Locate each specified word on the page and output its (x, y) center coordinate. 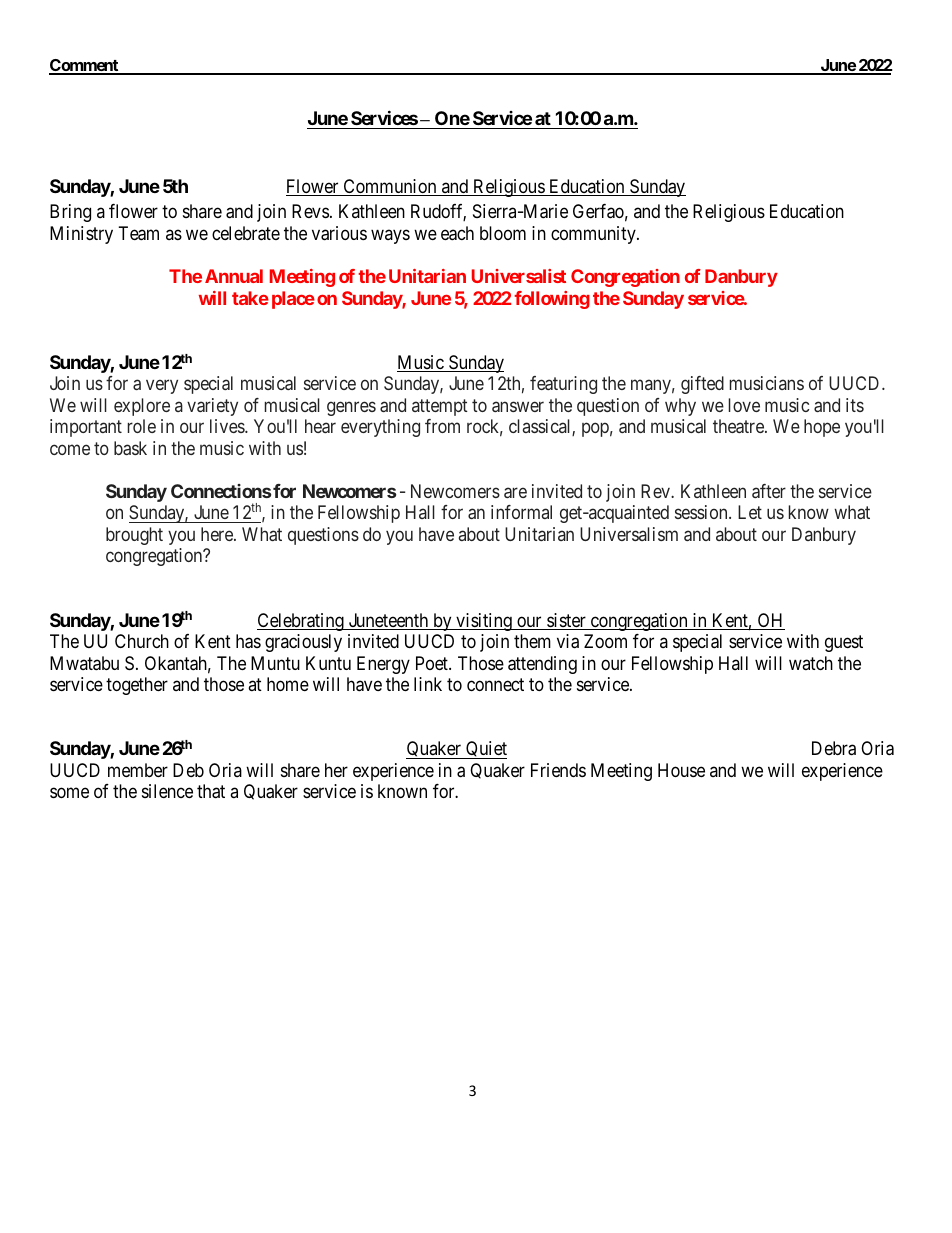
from (442, 426)
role (142, 426)
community (594, 235)
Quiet (485, 750)
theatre (739, 426)
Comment (85, 66)
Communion (390, 187)
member (138, 770)
